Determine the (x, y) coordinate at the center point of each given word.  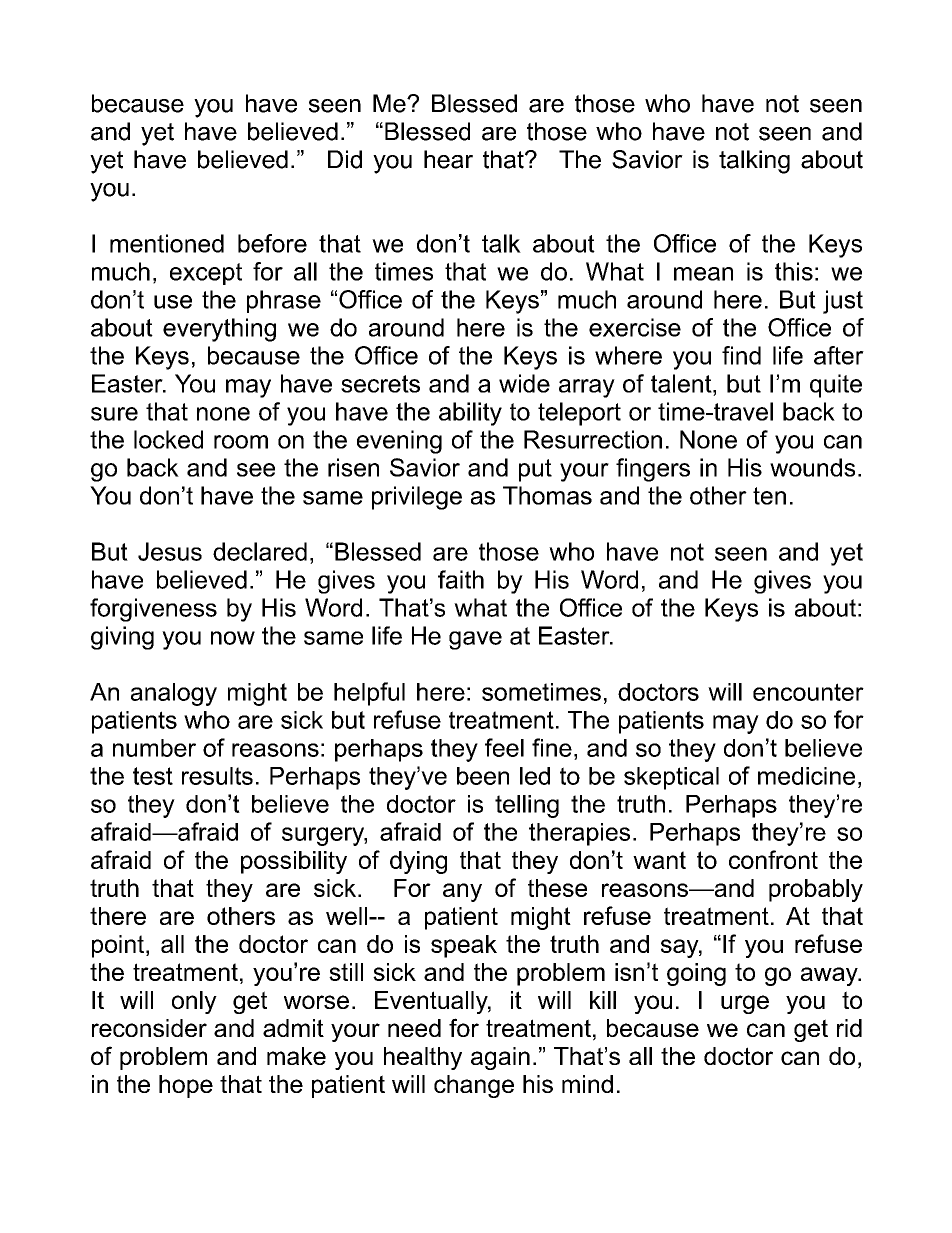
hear (448, 159)
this (794, 271)
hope (186, 1086)
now (233, 638)
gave (475, 640)
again (500, 1058)
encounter (808, 692)
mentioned (167, 243)
